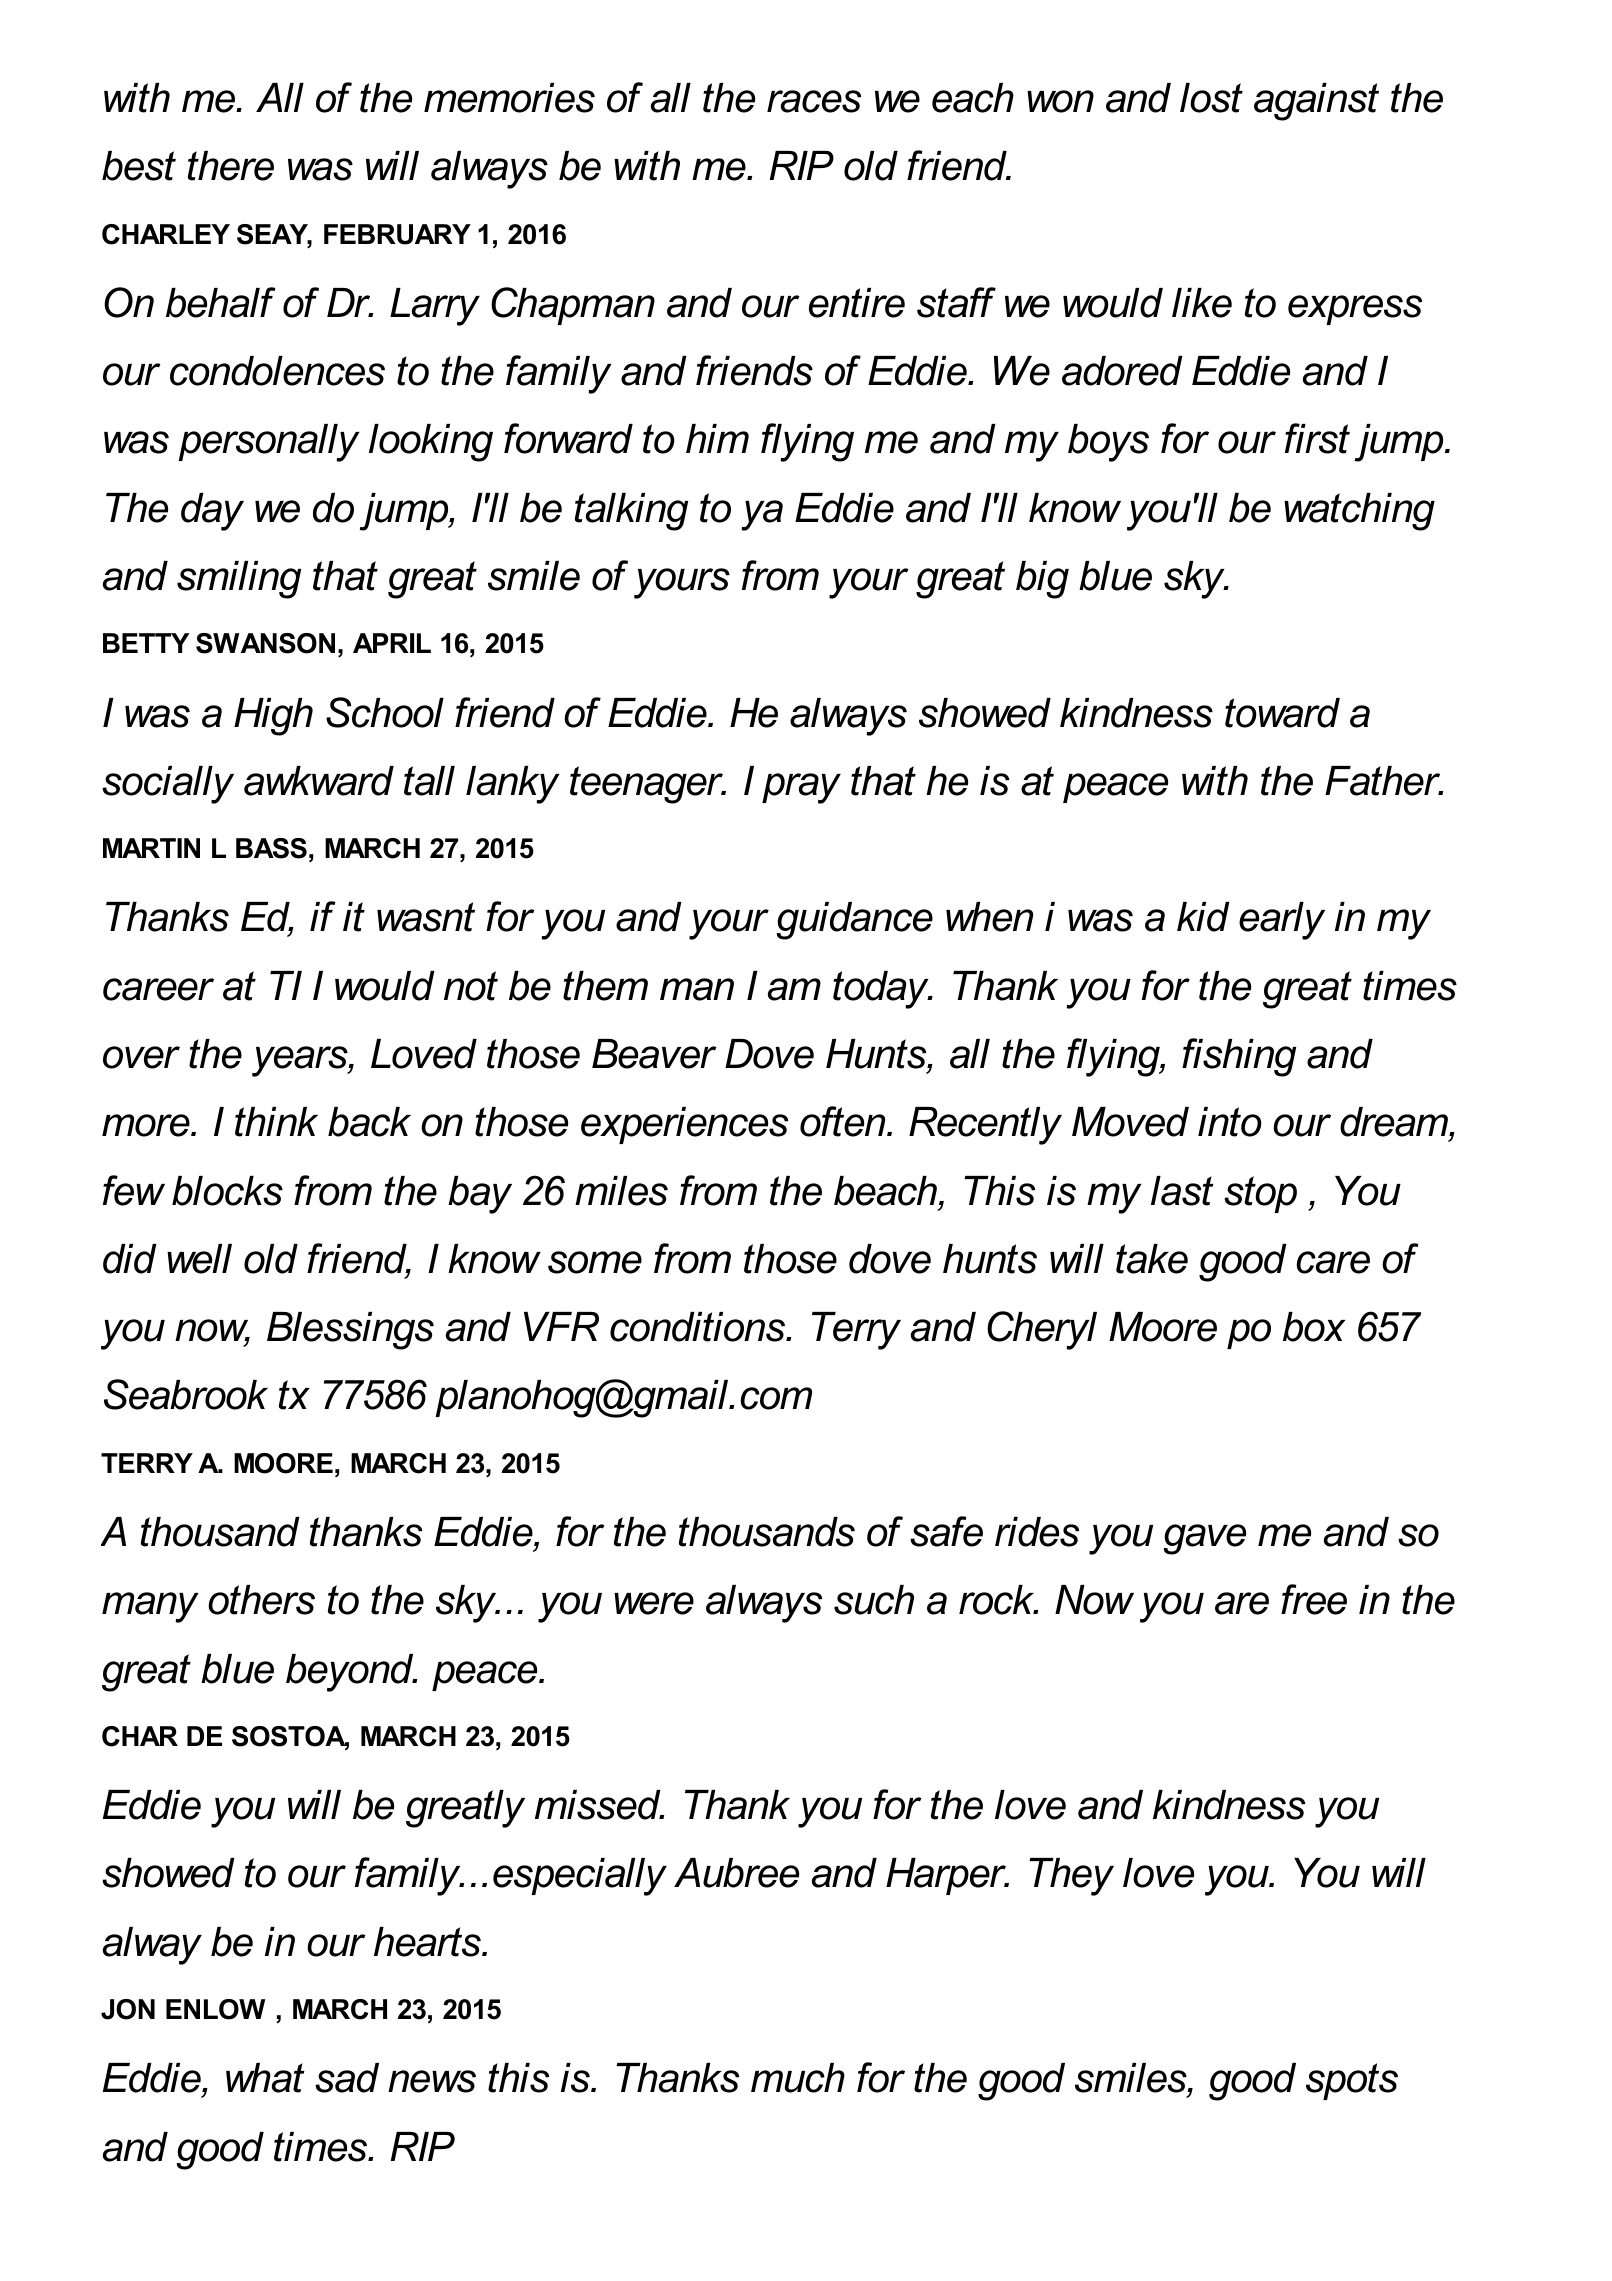 This screenshot has height=2281, width=1612. I want to click on box, so click(1314, 1327).
